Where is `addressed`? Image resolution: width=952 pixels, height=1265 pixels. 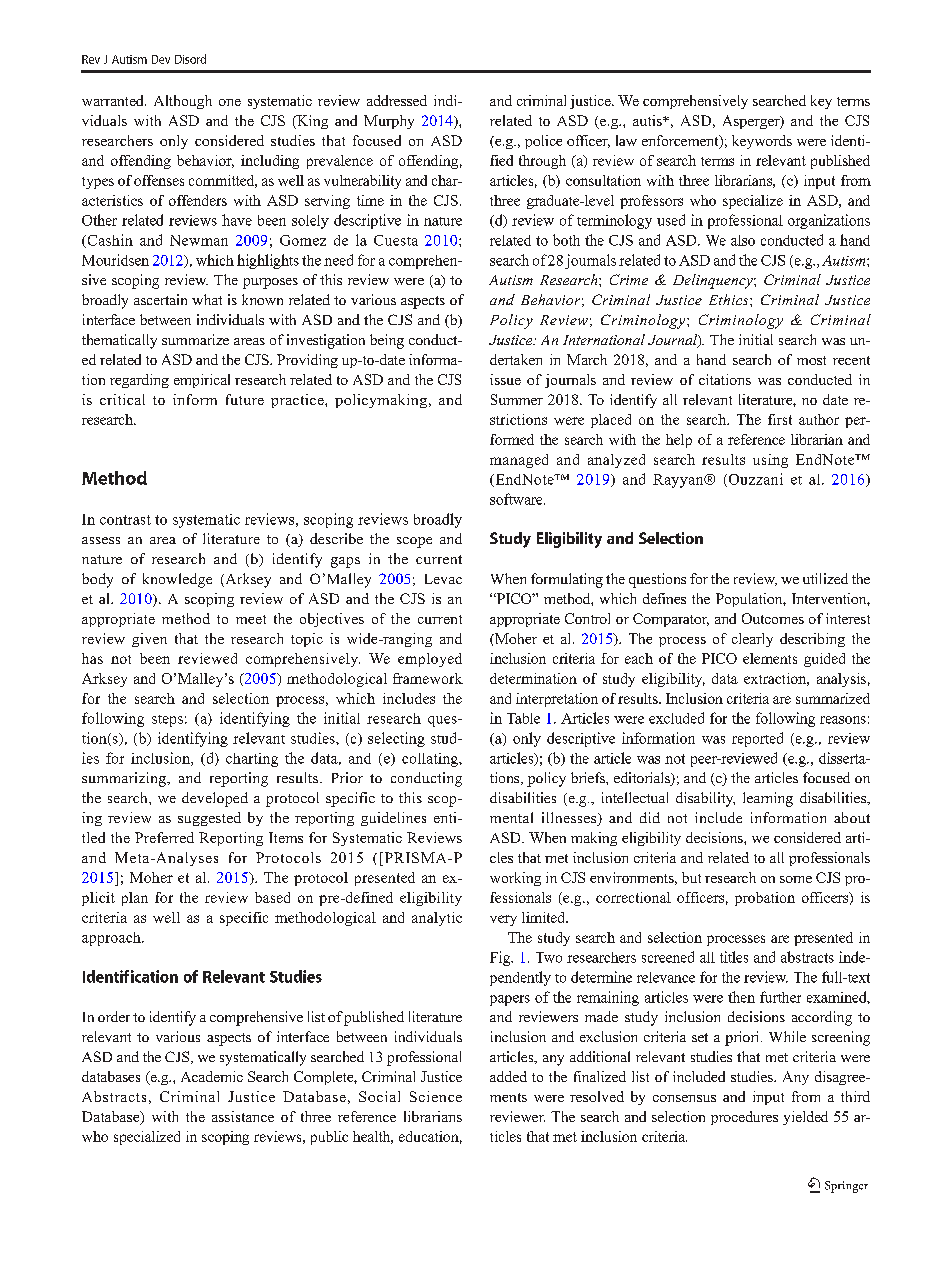
addressed is located at coordinates (397, 100).
